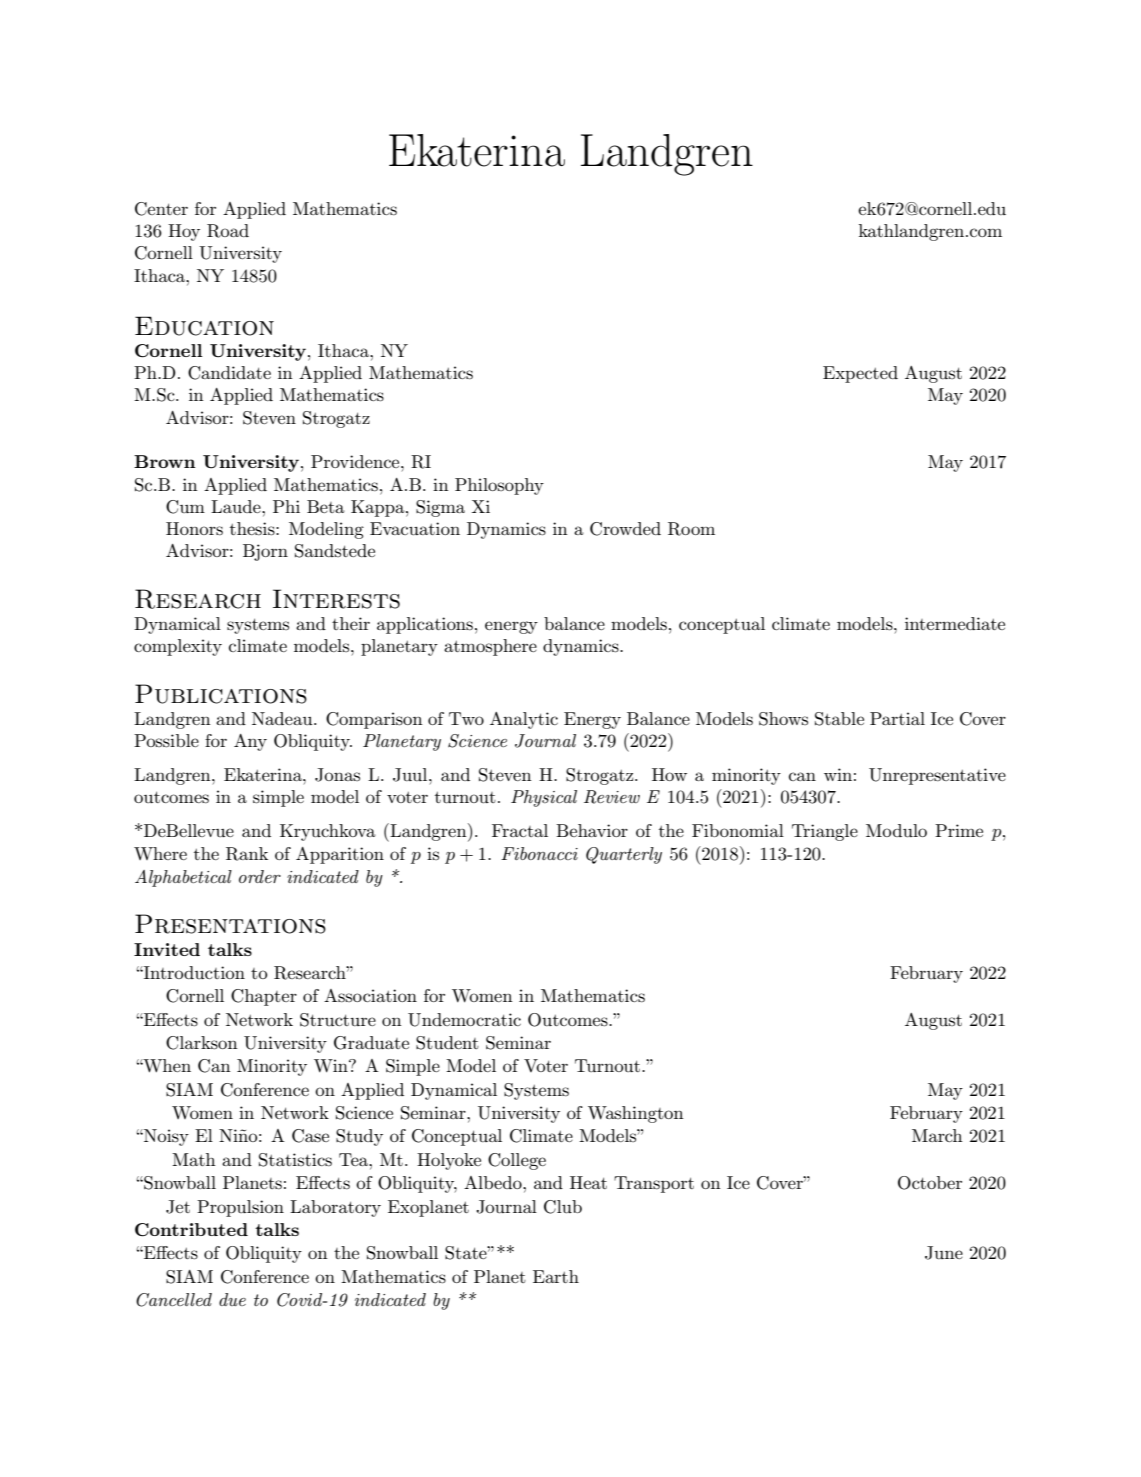 Image resolution: width=1141 pixels, height=1477 pixels. What do you see at coordinates (464, 1020) in the screenshot?
I see `Undemocratic` at bounding box center [464, 1020].
